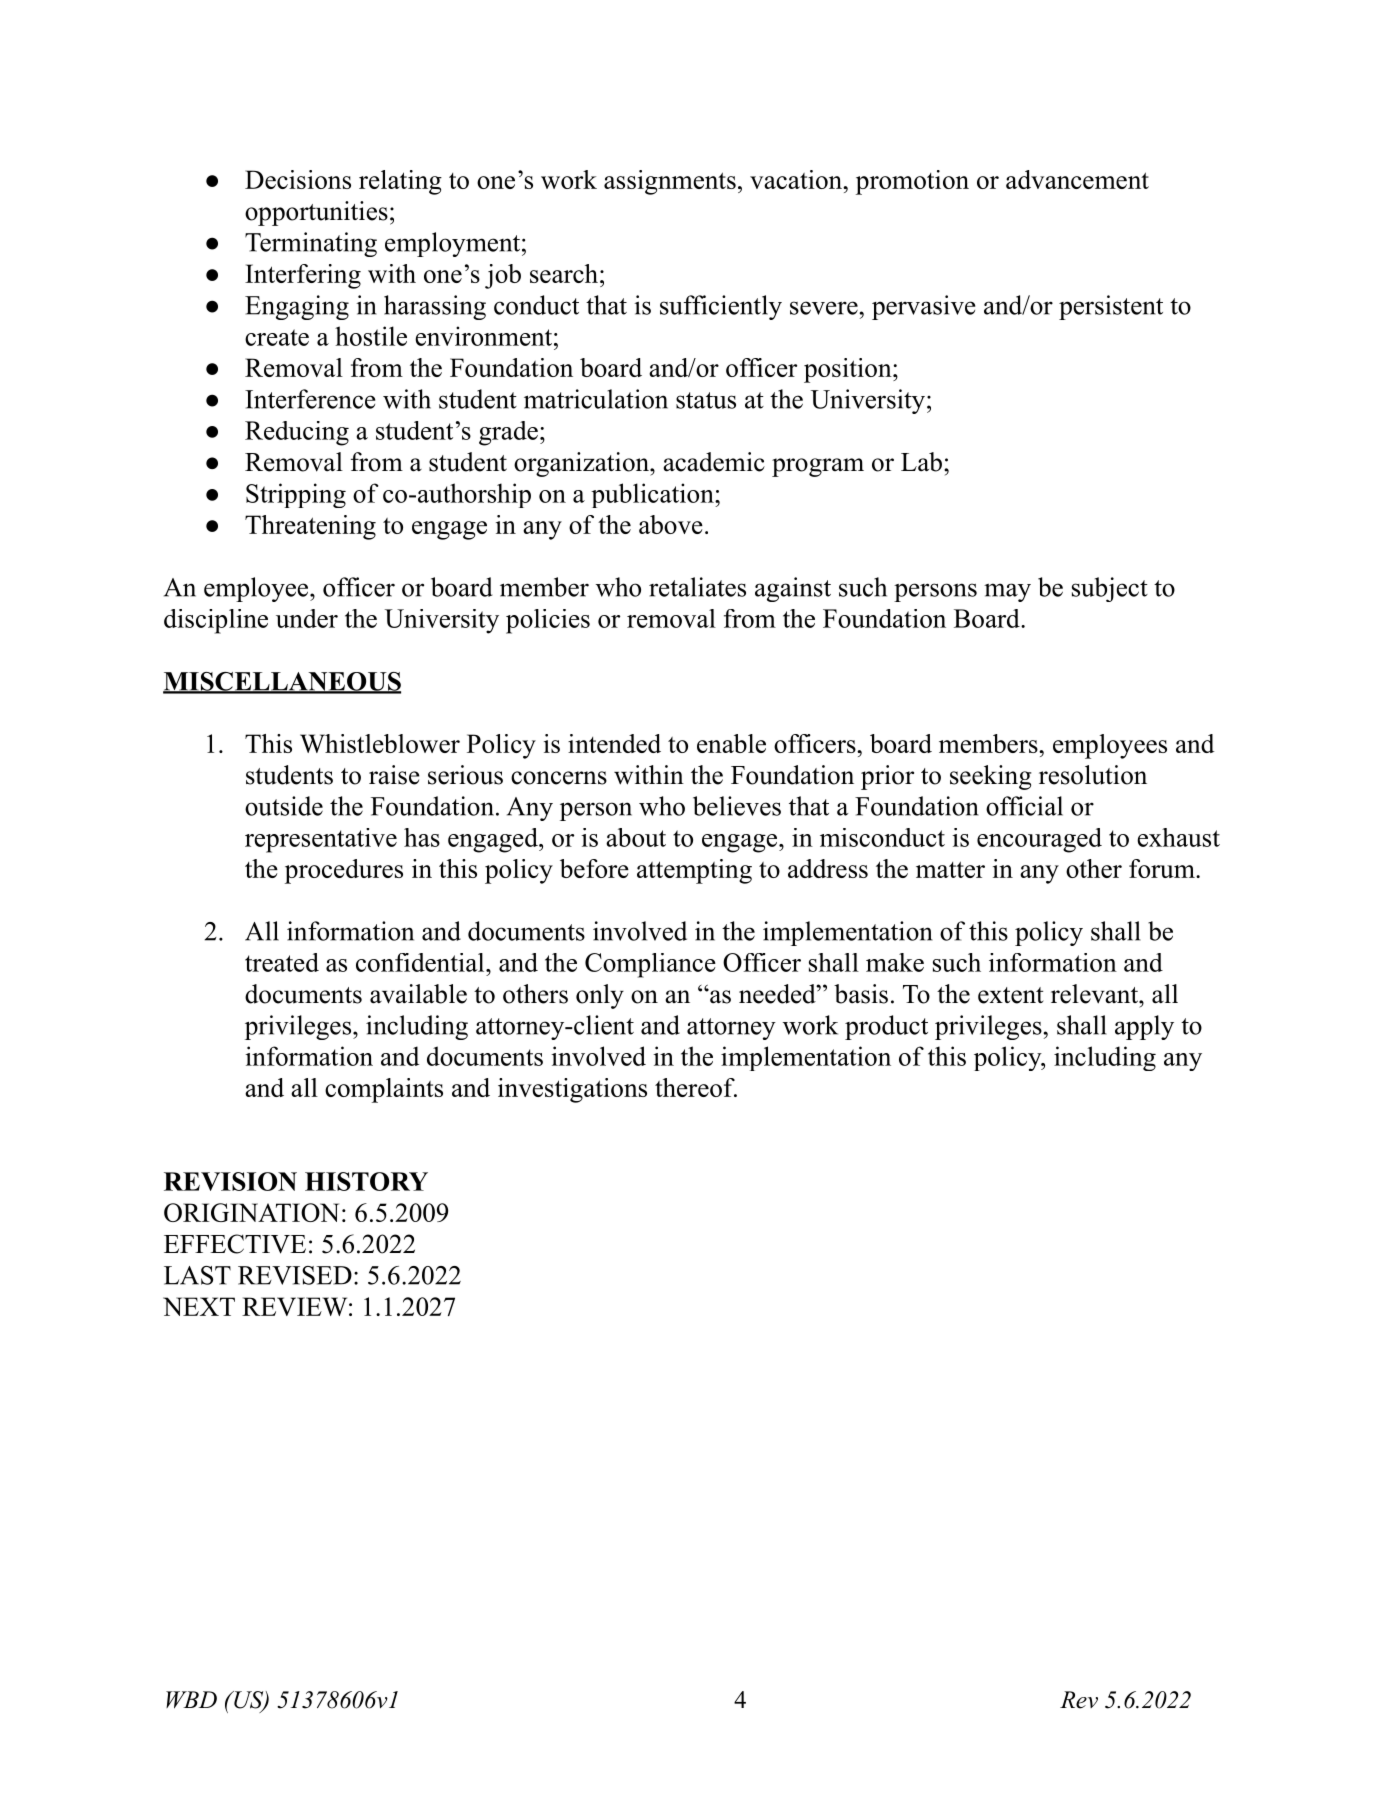 The width and height of the screenshot is (1387, 1795). I want to click on thereof, so click(696, 1087).
